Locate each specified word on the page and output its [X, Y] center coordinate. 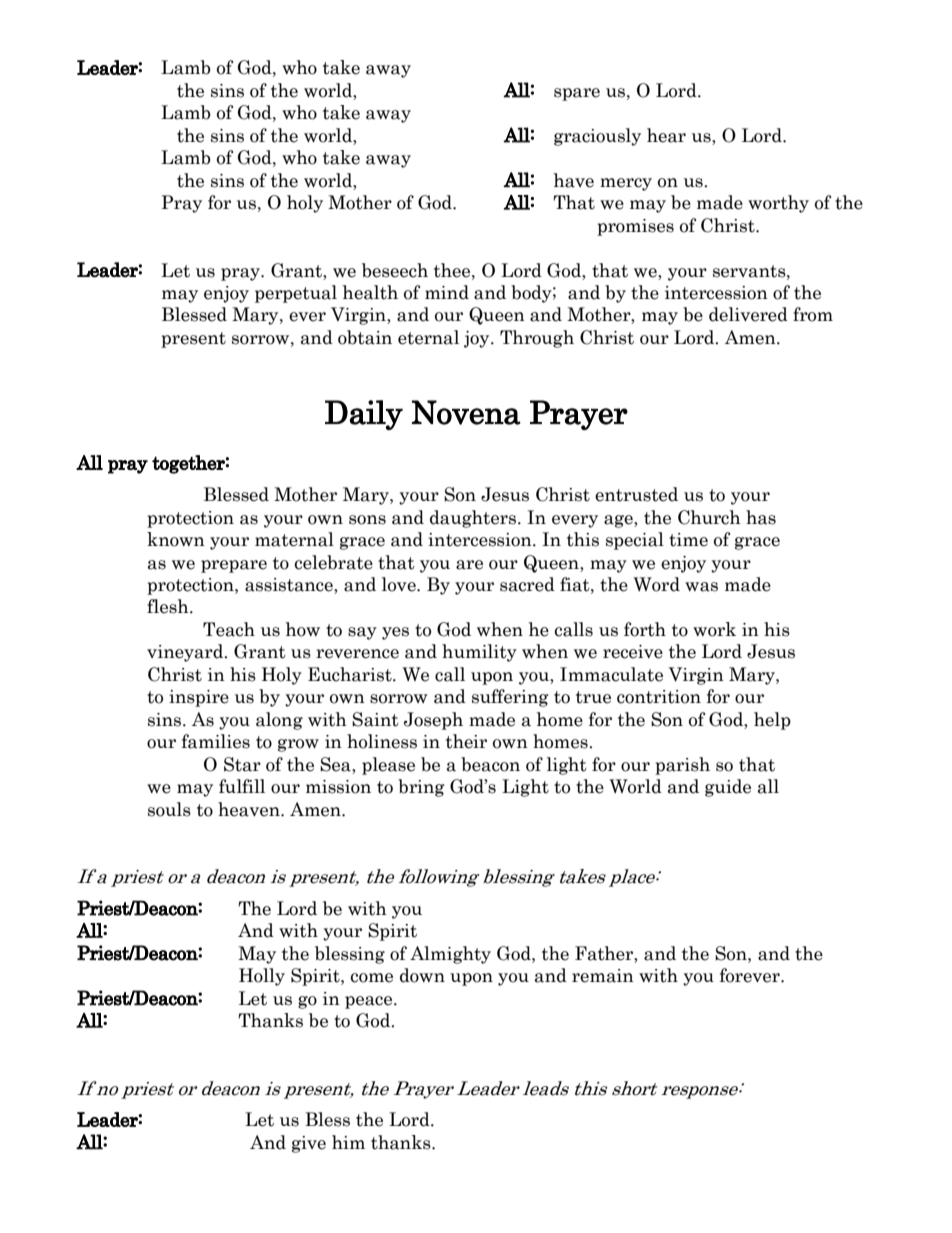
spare [577, 94]
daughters [473, 519]
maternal [294, 539]
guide [728, 788]
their [466, 741]
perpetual [296, 294]
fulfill [242, 786]
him [348, 1142]
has [761, 517]
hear [666, 135]
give [309, 1144]
